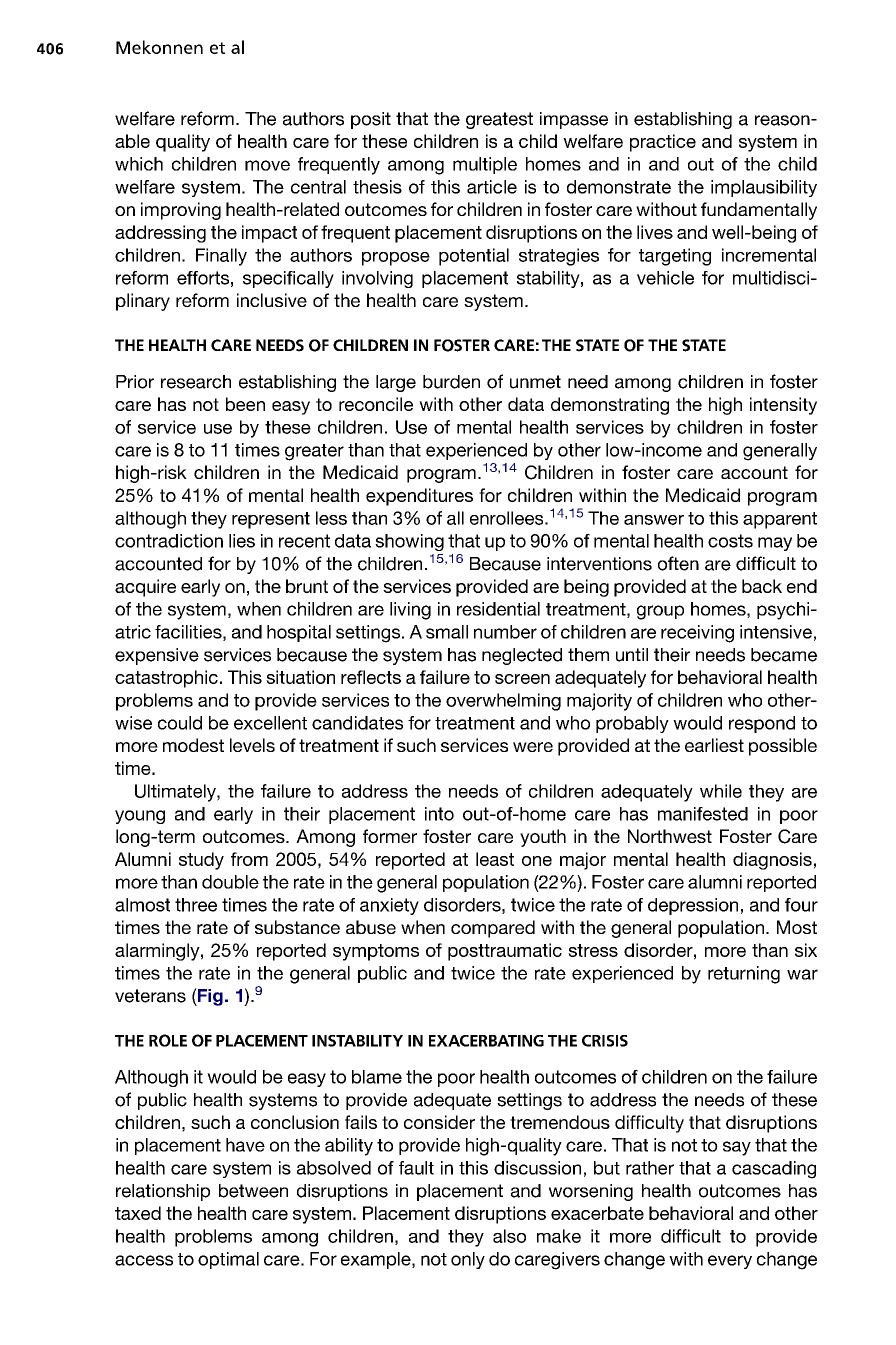 This screenshot has height=1345, width=896. What do you see at coordinates (166, 679) in the screenshot?
I see `catastrophic` at bounding box center [166, 679].
